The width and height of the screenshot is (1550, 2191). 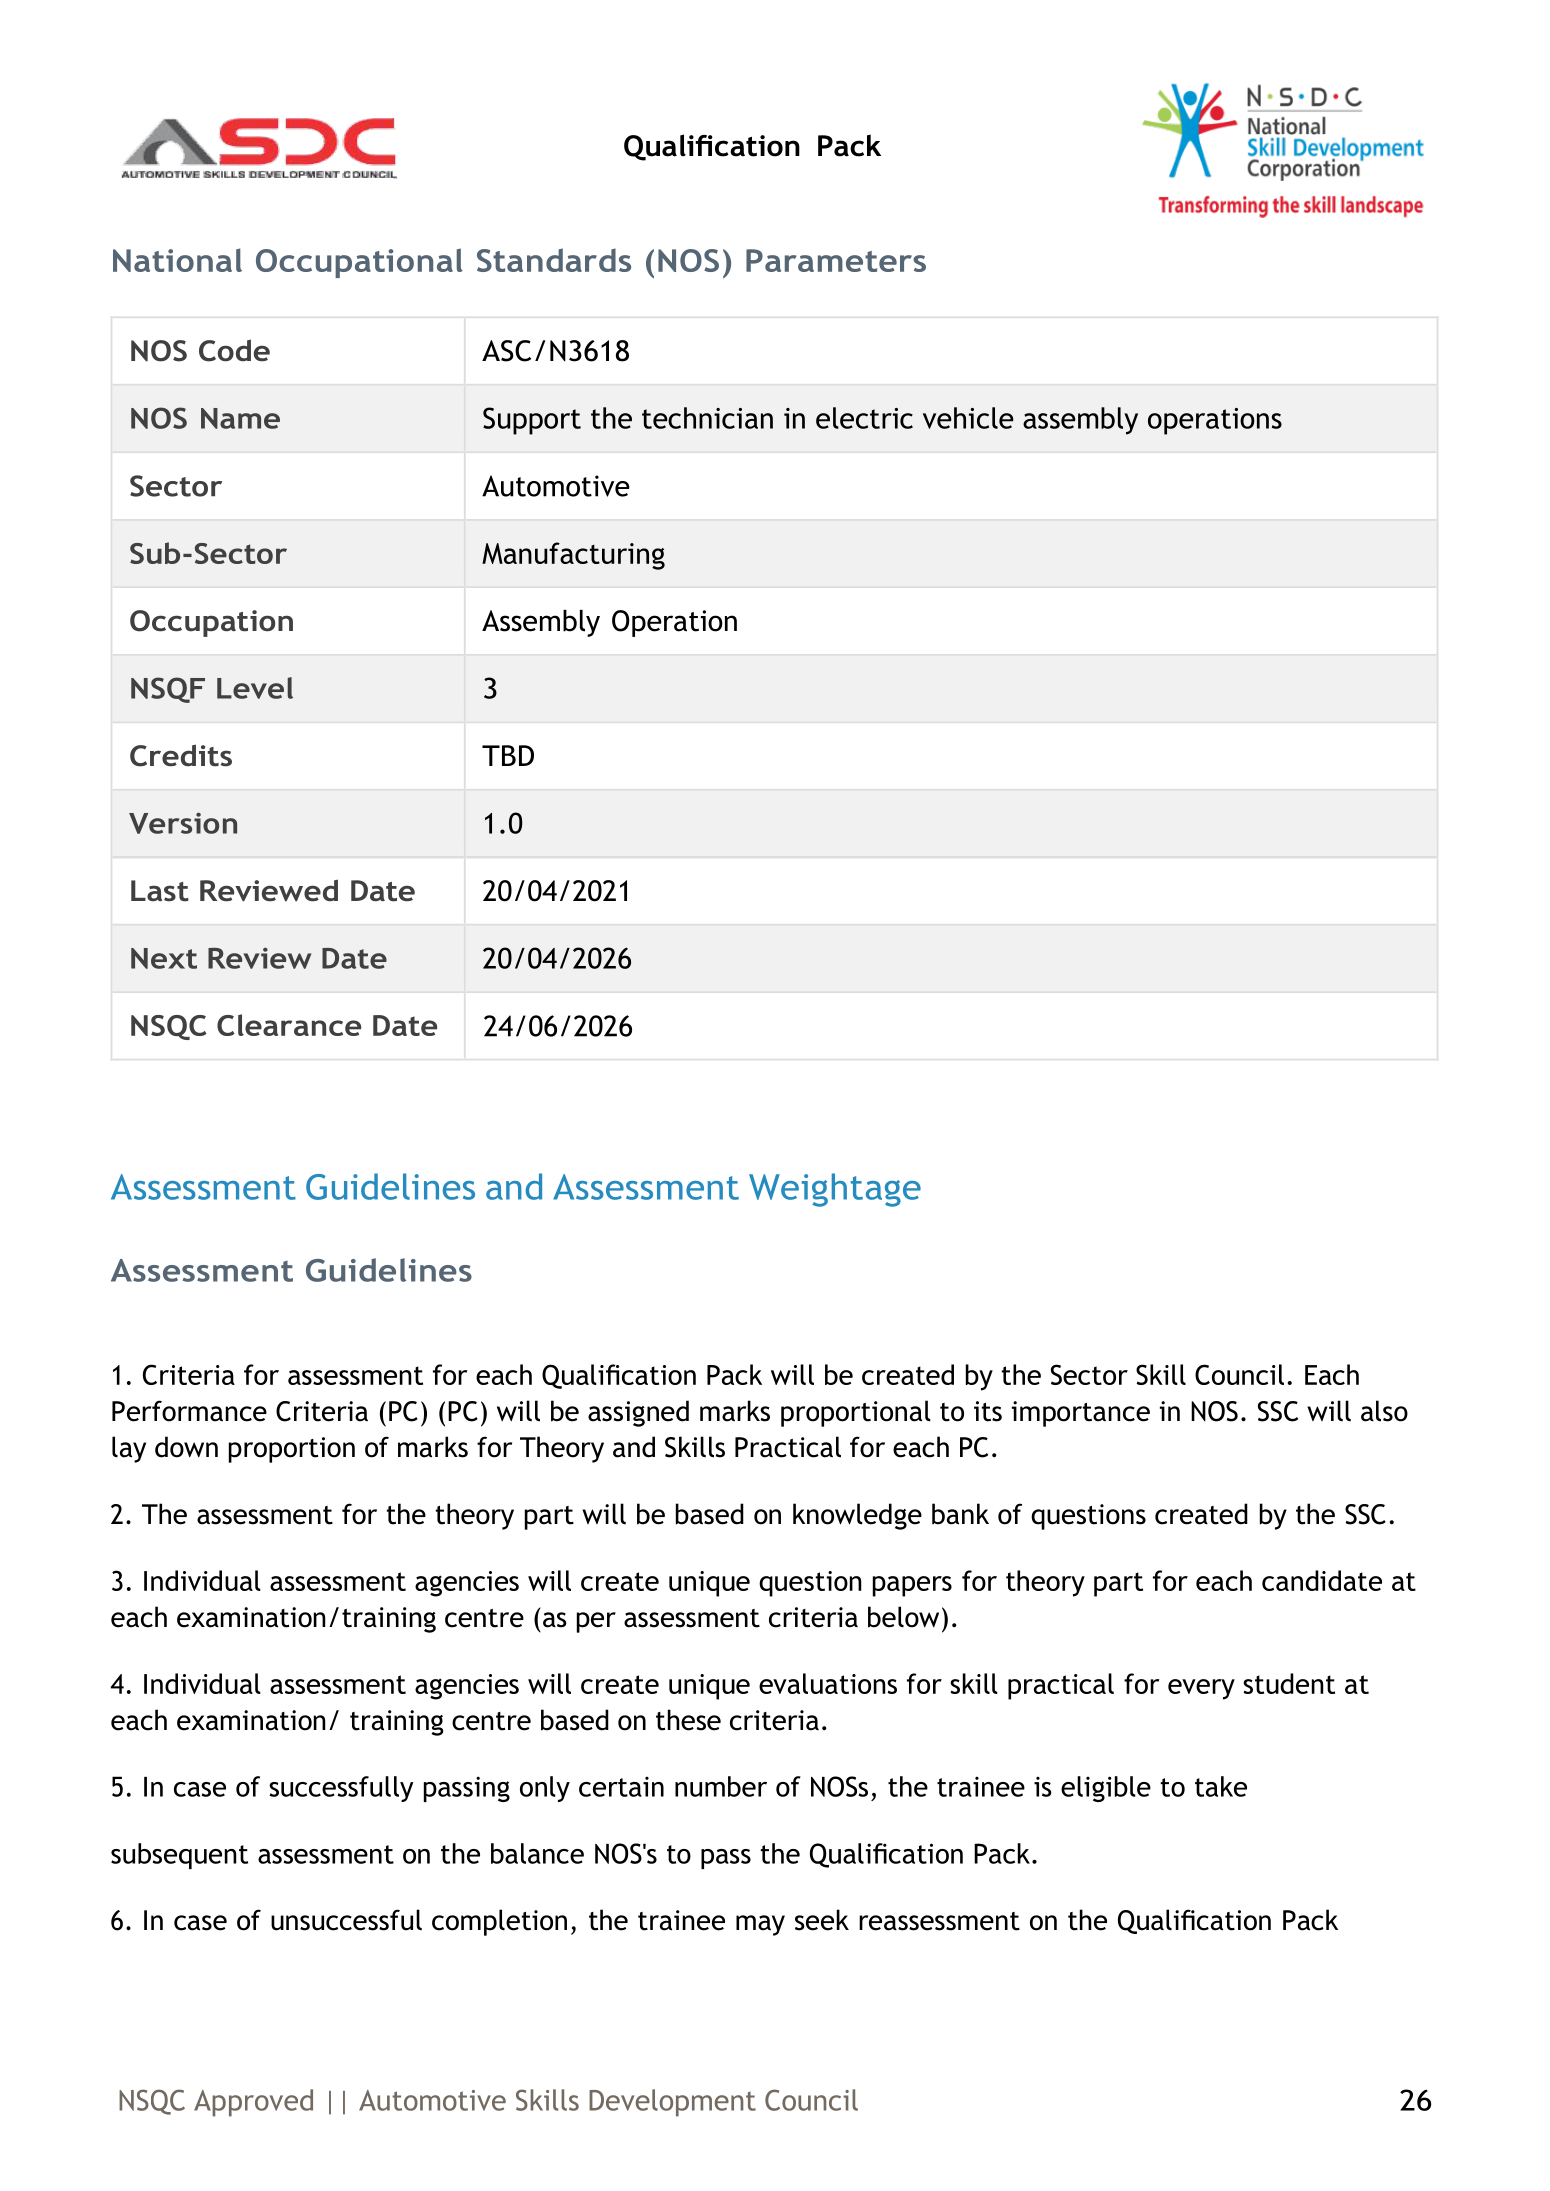 What do you see at coordinates (1384, 1411) in the screenshot?
I see `also` at bounding box center [1384, 1411].
